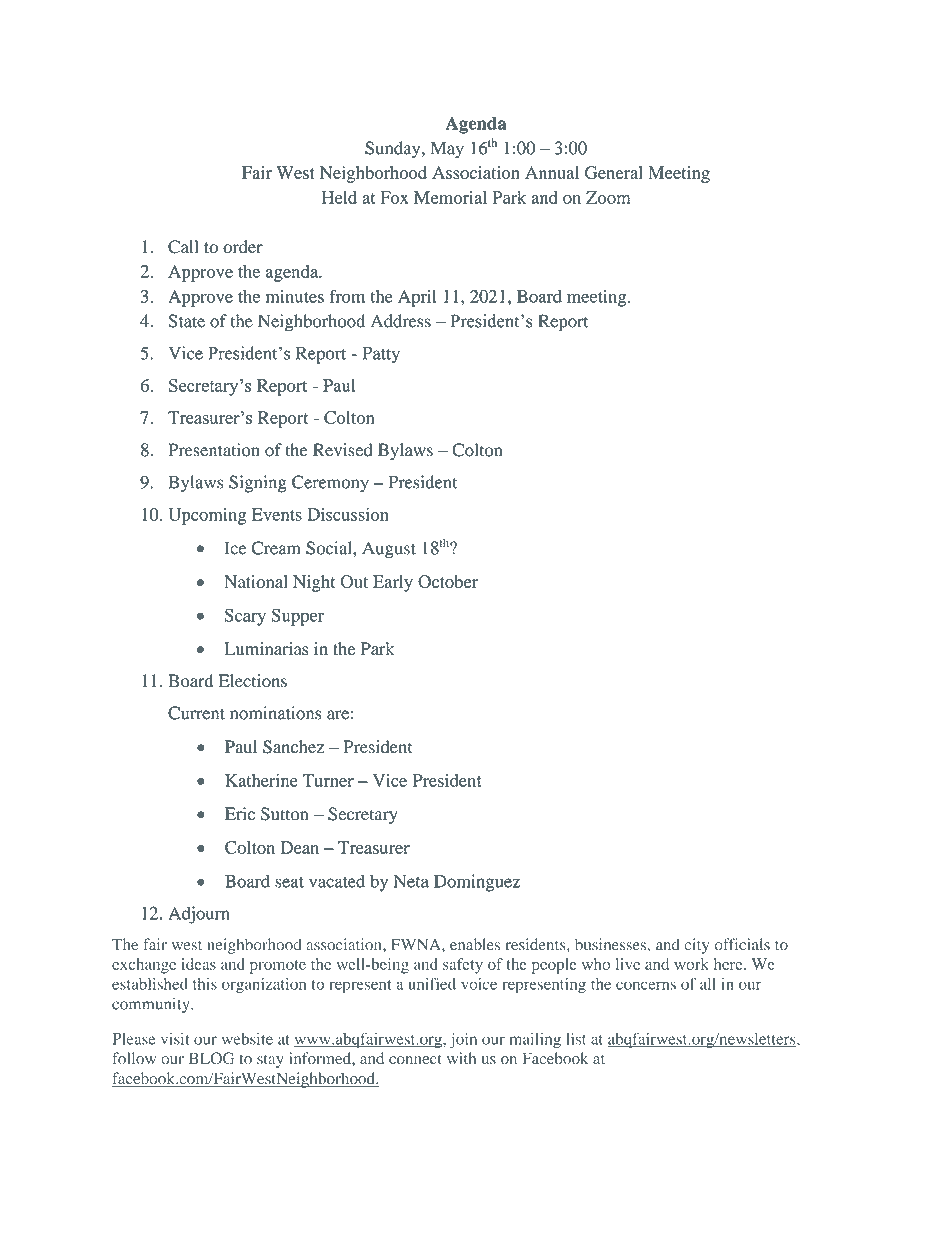  What do you see at coordinates (448, 581) in the screenshot?
I see `October` at bounding box center [448, 581].
